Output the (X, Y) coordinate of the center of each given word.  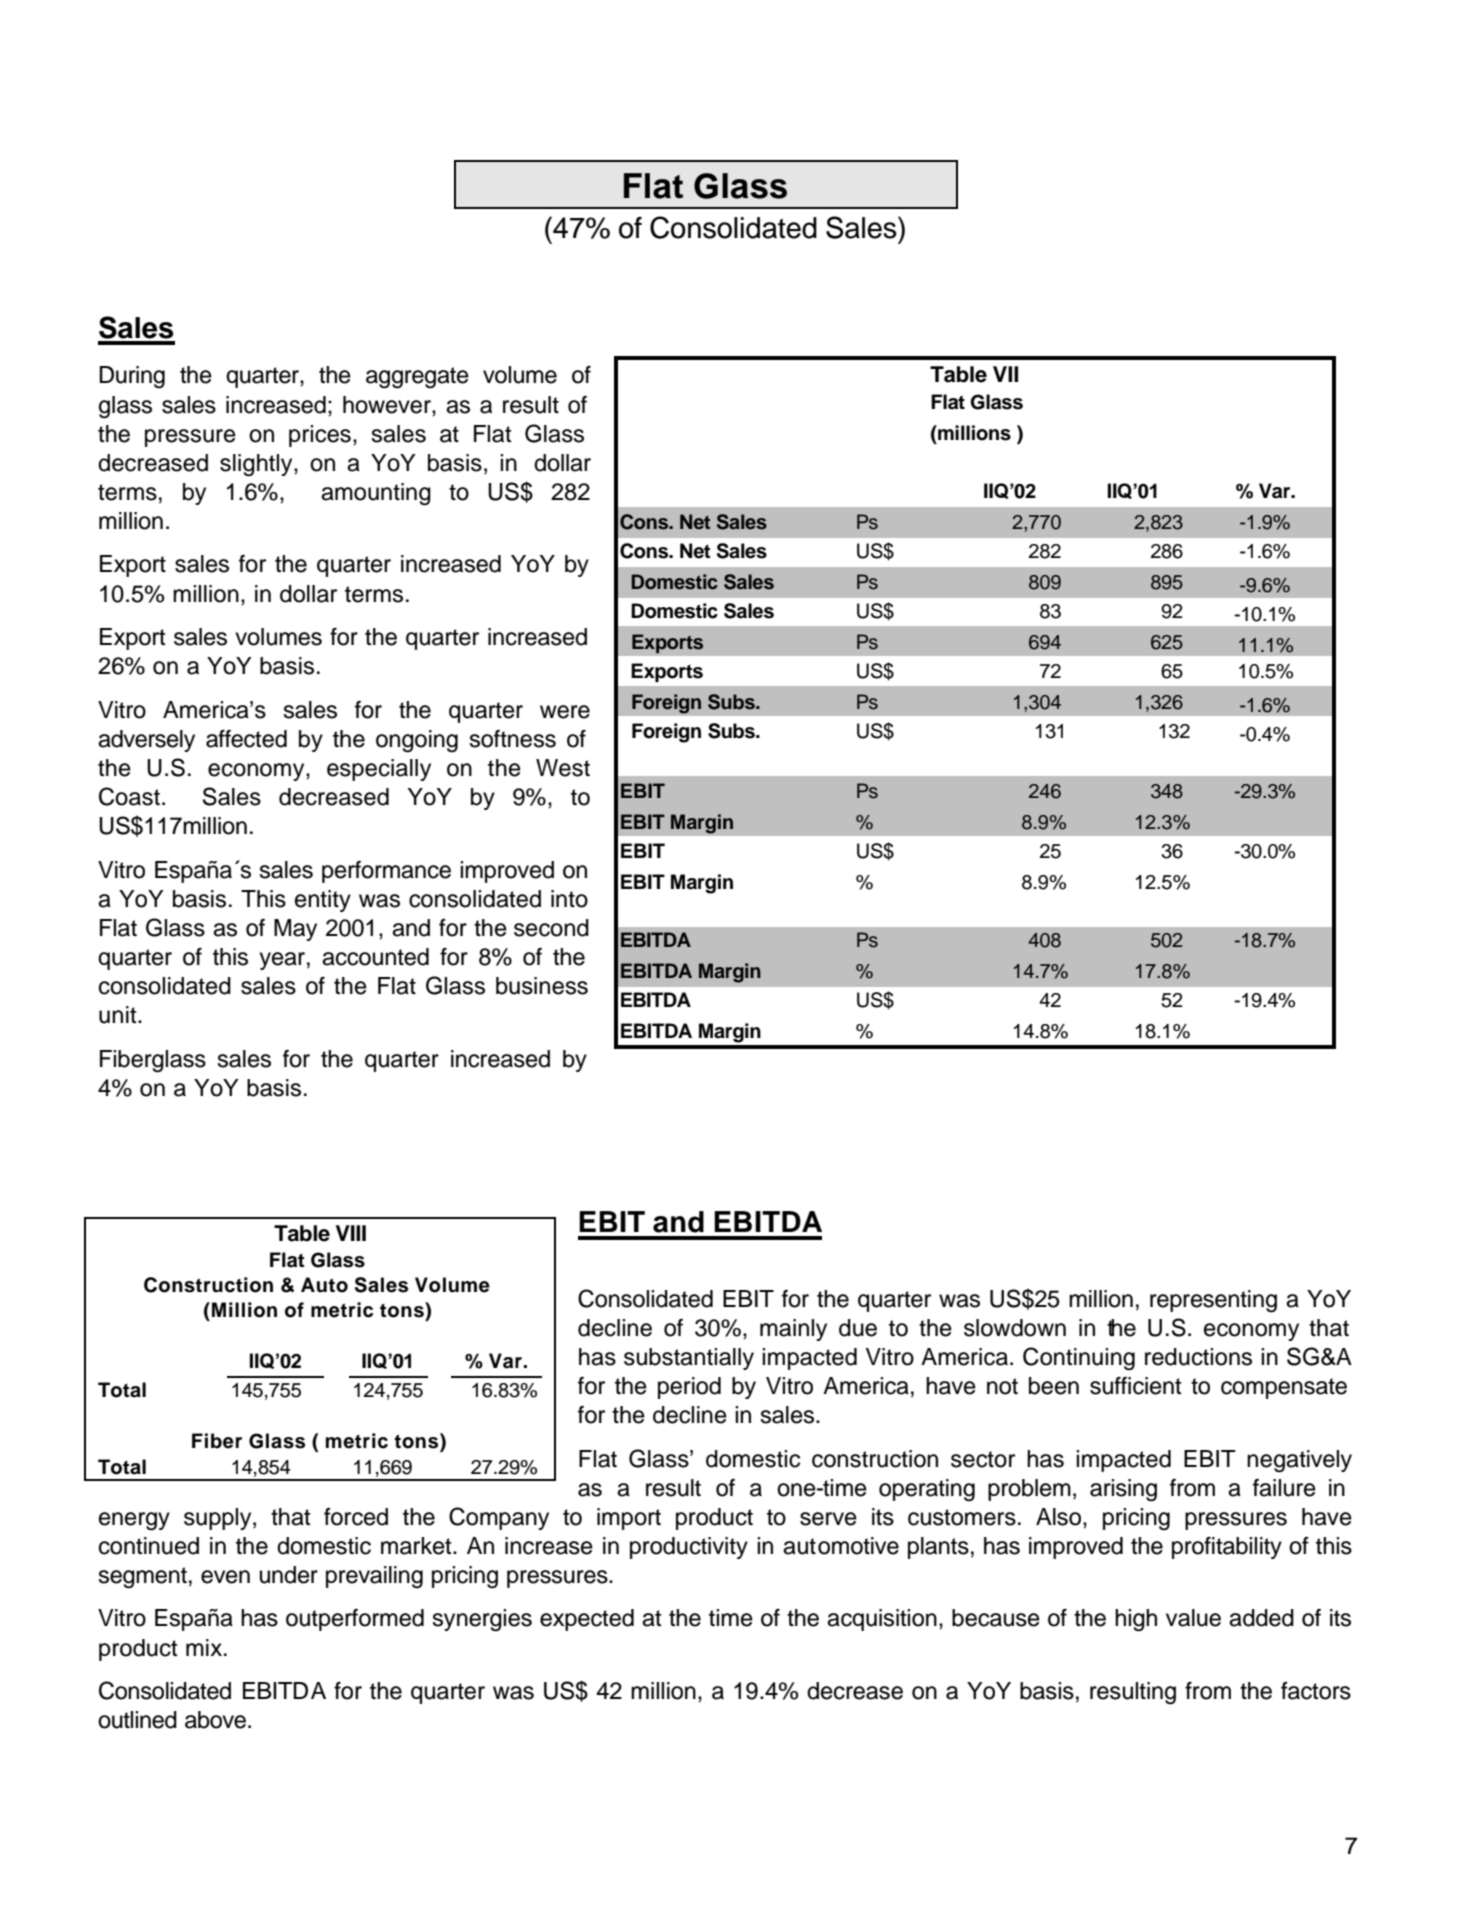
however (388, 405)
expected (587, 1620)
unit (119, 1015)
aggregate (417, 378)
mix (204, 1647)
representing (1213, 1301)
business (542, 986)
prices (320, 436)
